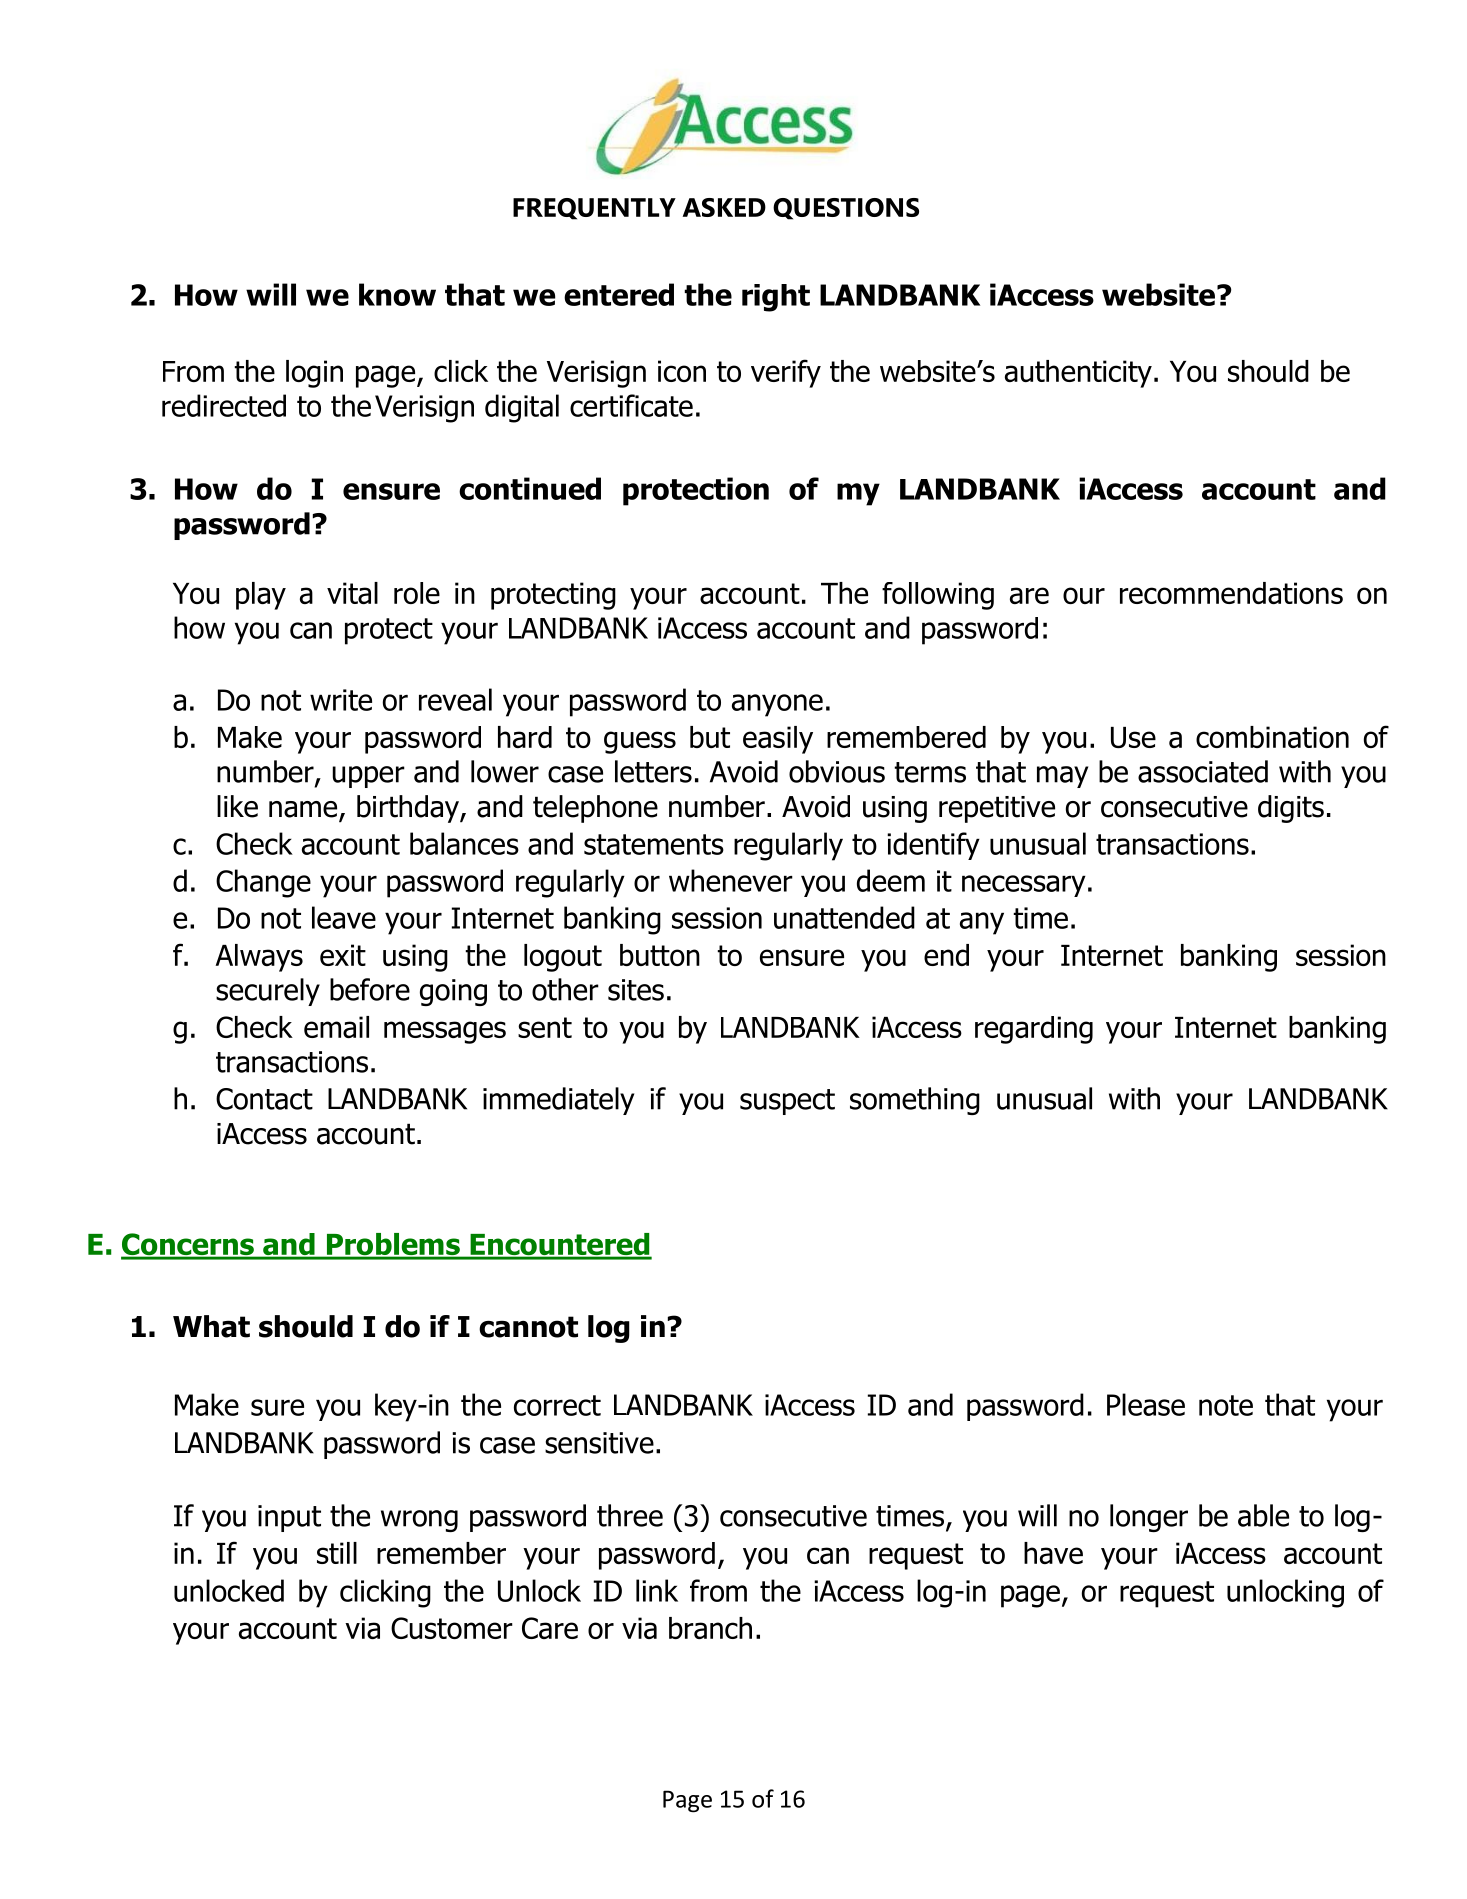 The height and width of the screenshot is (1899, 1467). Describe the element at coordinates (724, 207) in the screenshot. I see `ASKED` at that location.
